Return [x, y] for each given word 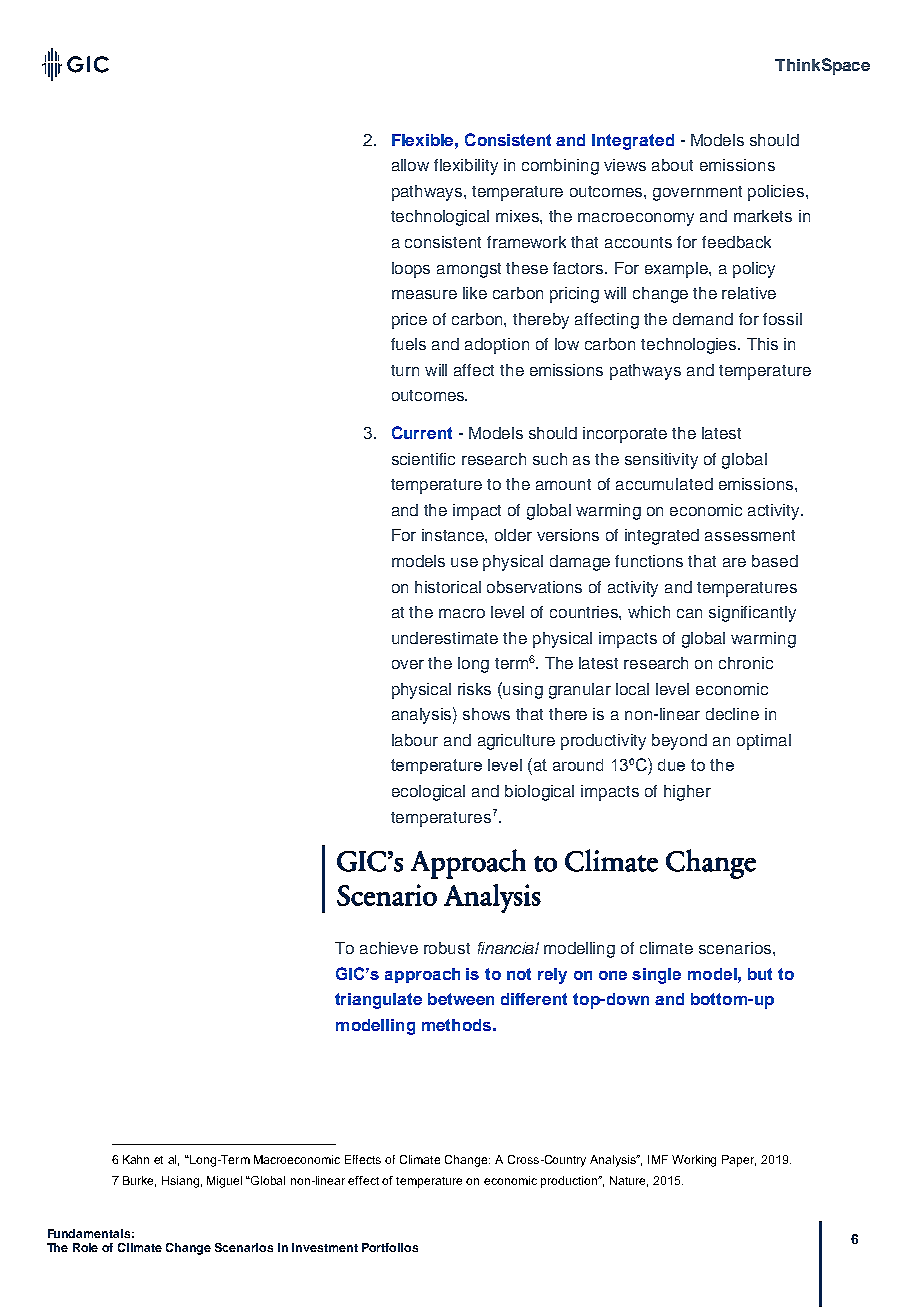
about [672, 165]
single [656, 976]
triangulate [378, 1001]
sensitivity [661, 461]
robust [447, 948]
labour [415, 740]
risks [474, 689]
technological [440, 218]
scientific [423, 459]
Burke [139, 1181]
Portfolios [390, 1247]
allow [410, 165]
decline [732, 714]
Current [422, 432]
